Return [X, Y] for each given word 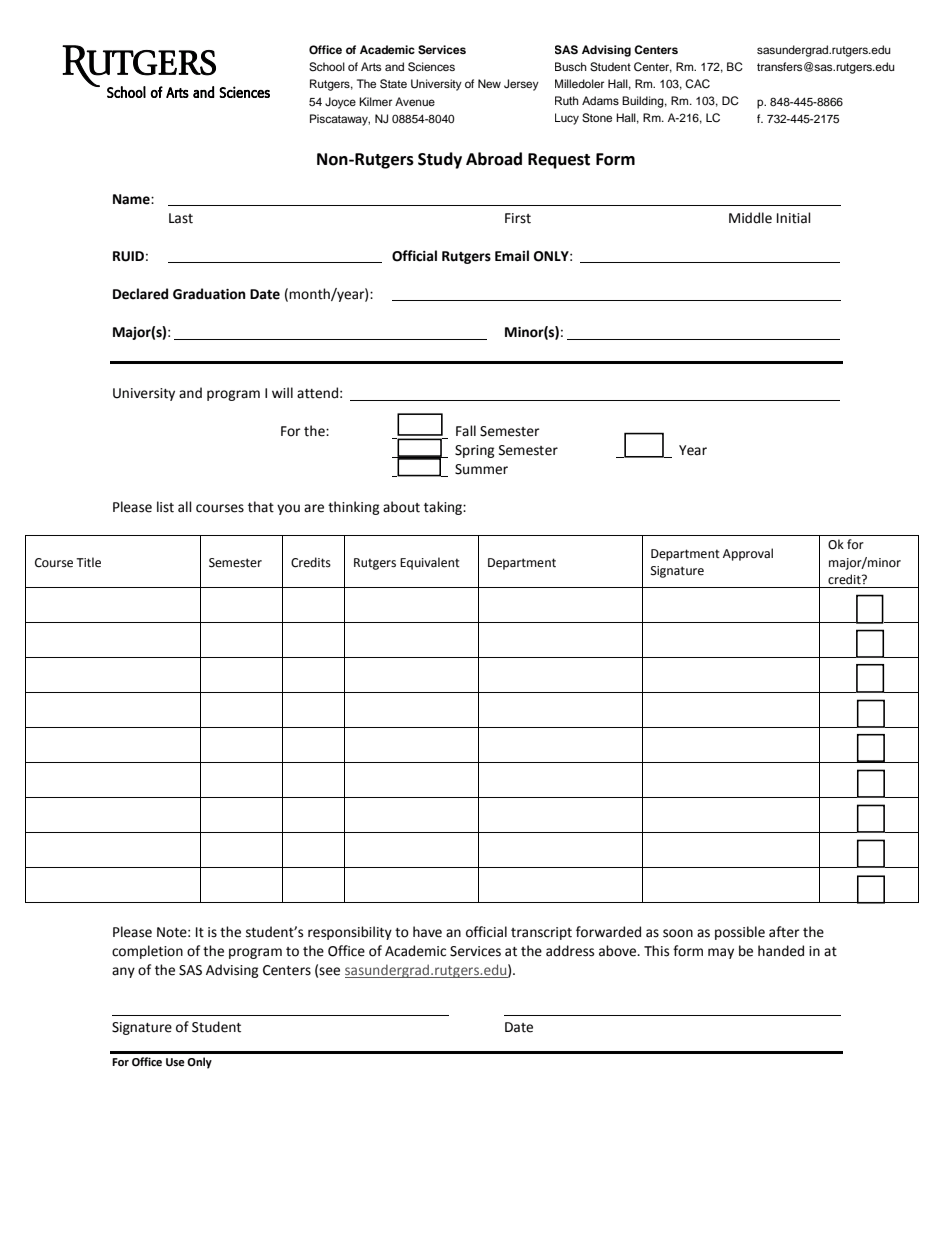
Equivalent [430, 563]
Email [512, 256]
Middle [750, 218]
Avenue [415, 101]
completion [147, 952]
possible [740, 933]
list [165, 507]
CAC [697, 84]
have [427, 932]
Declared [140, 294]
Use [175, 1062]
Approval [748, 554]
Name [132, 199]
